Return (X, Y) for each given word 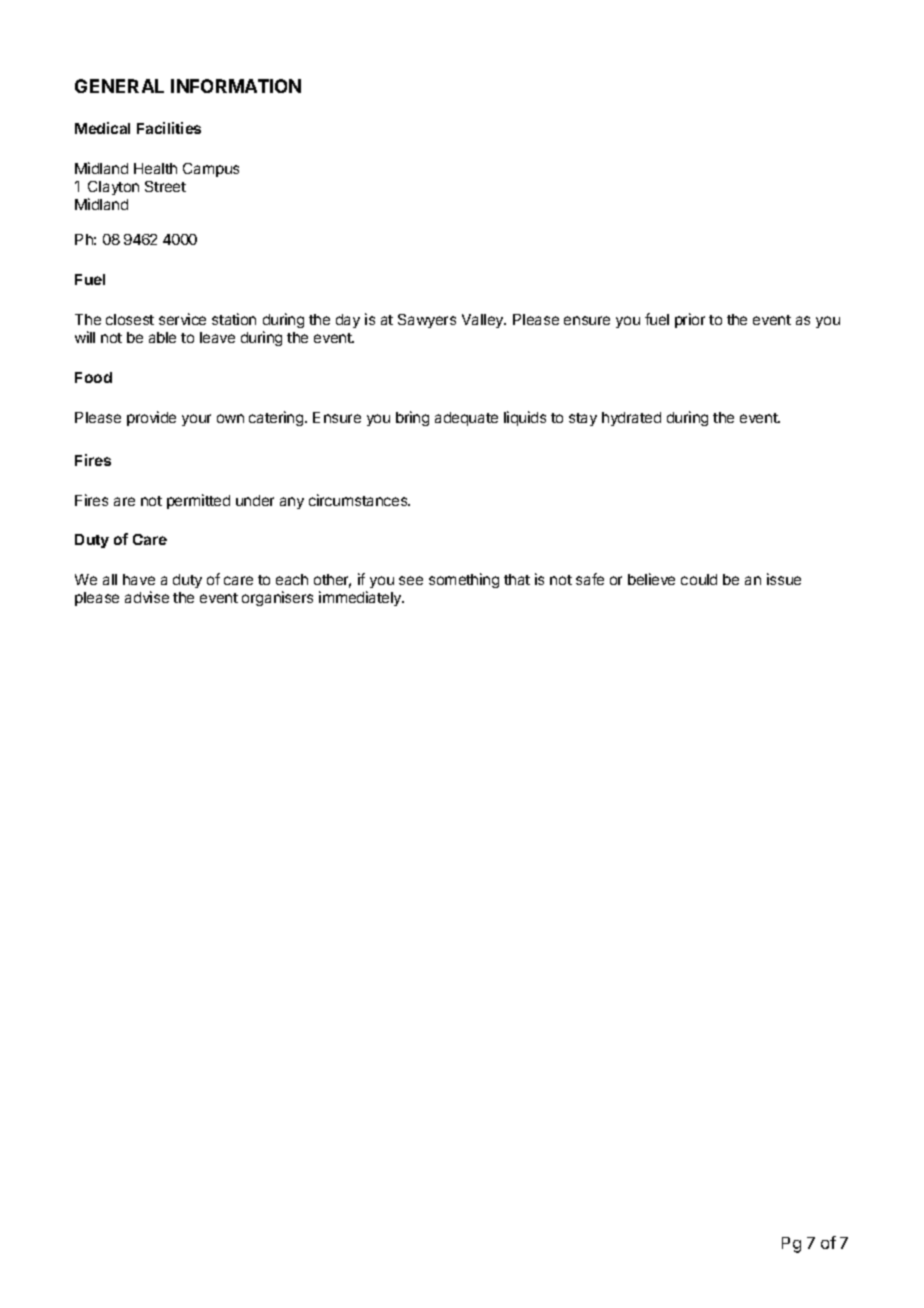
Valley (484, 321)
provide (151, 418)
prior (690, 320)
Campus (211, 170)
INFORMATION (236, 86)
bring (412, 418)
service (182, 319)
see (411, 580)
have (139, 579)
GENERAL (119, 86)
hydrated (631, 419)
